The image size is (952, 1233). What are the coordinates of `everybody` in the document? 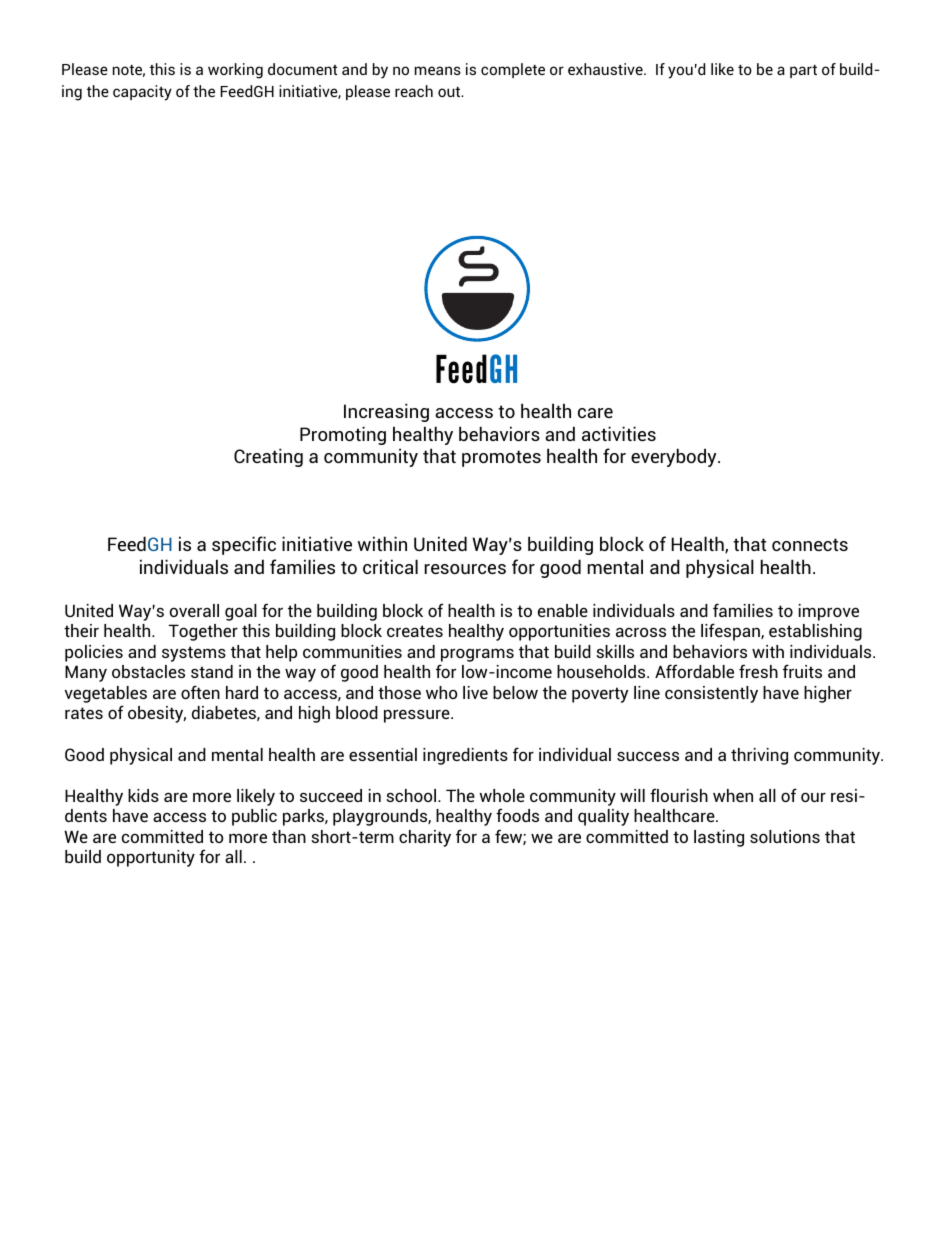 It's located at (675, 457).
